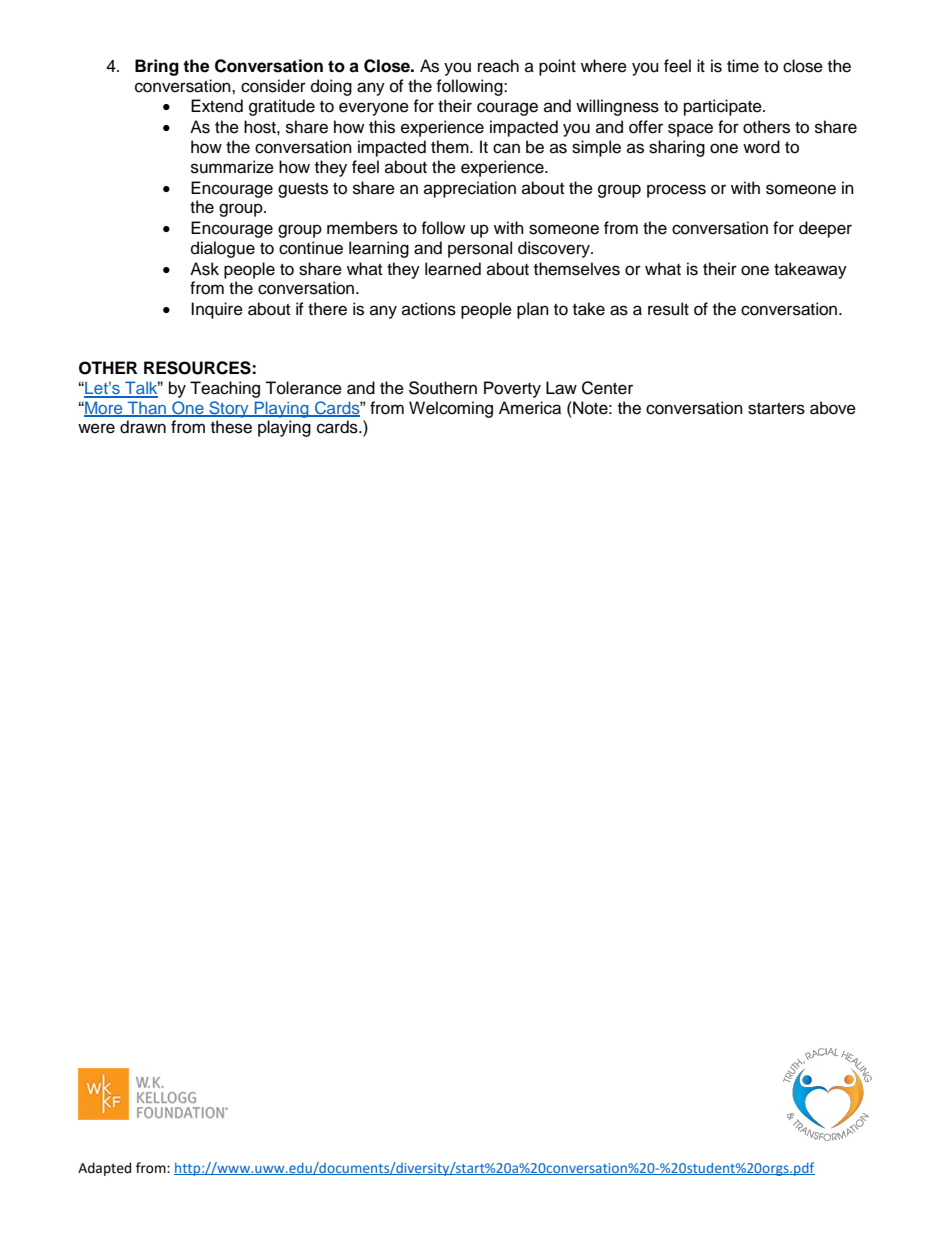  I want to click on Law, so click(561, 388).
